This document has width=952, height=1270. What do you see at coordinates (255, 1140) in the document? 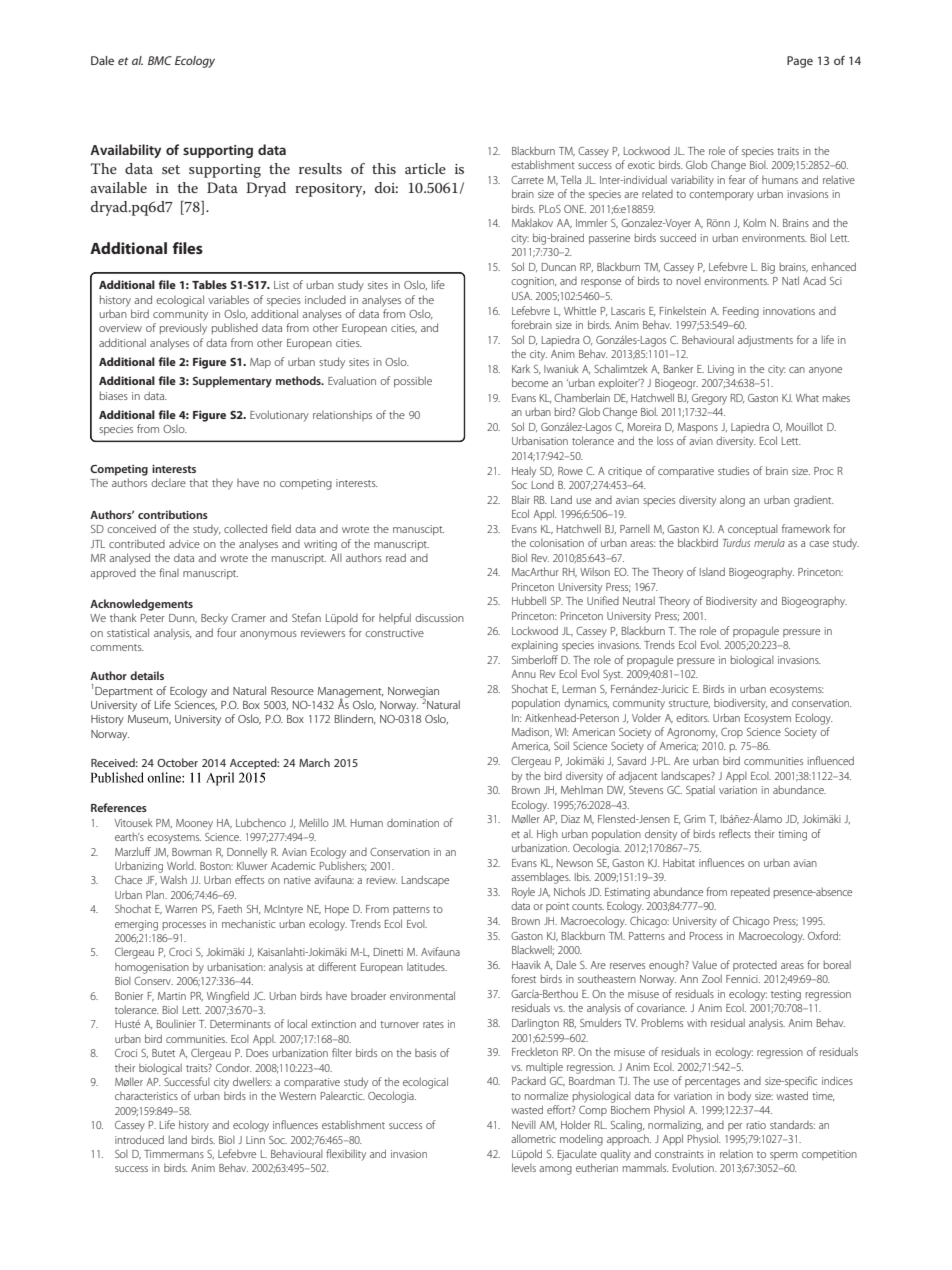
I see `Linn` at bounding box center [255, 1140].
